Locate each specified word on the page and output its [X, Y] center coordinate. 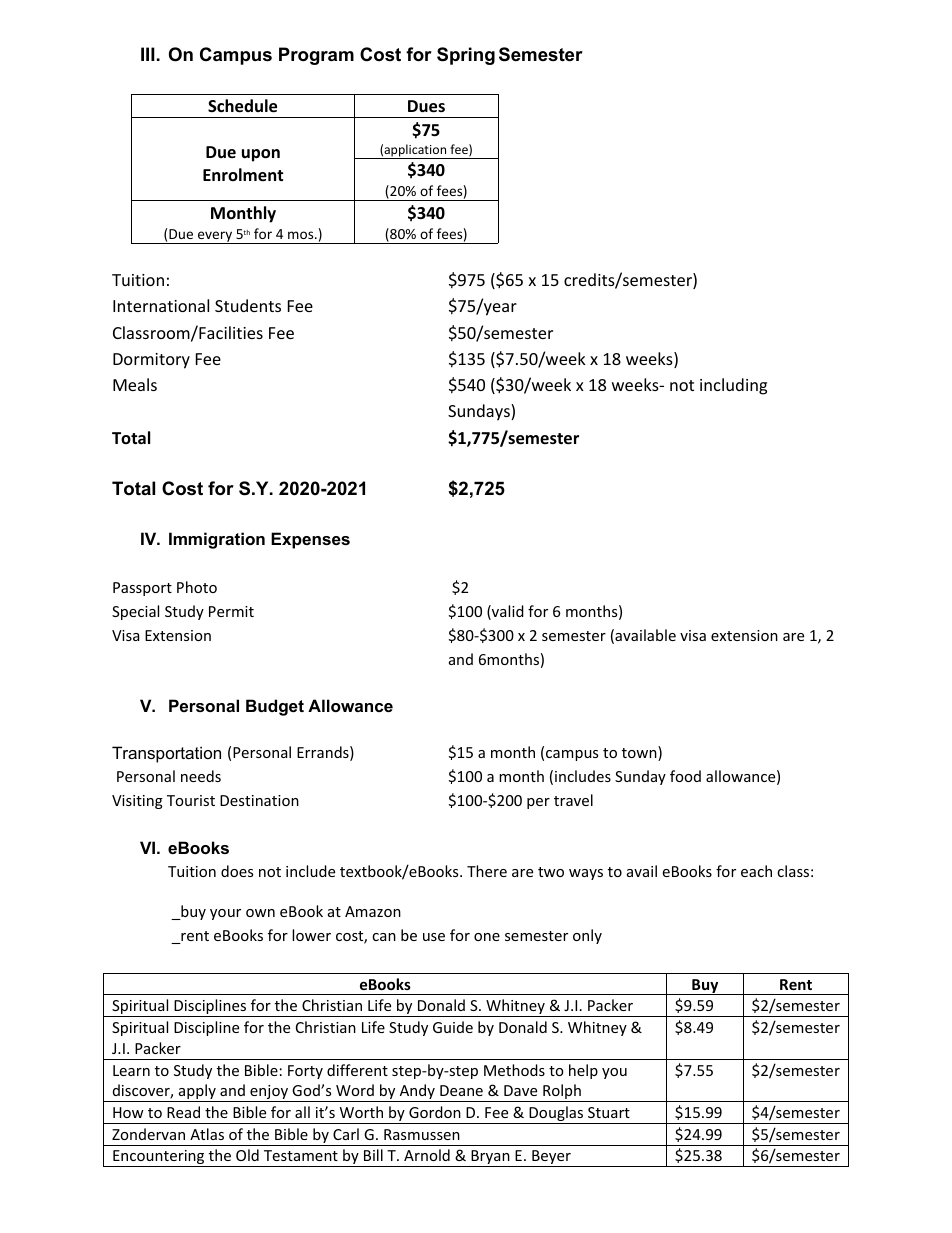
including [733, 386]
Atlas [207, 1134]
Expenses [310, 540]
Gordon [435, 1112]
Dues [426, 106]
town [640, 753]
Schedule [242, 106]
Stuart [609, 1112]
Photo [197, 587]
